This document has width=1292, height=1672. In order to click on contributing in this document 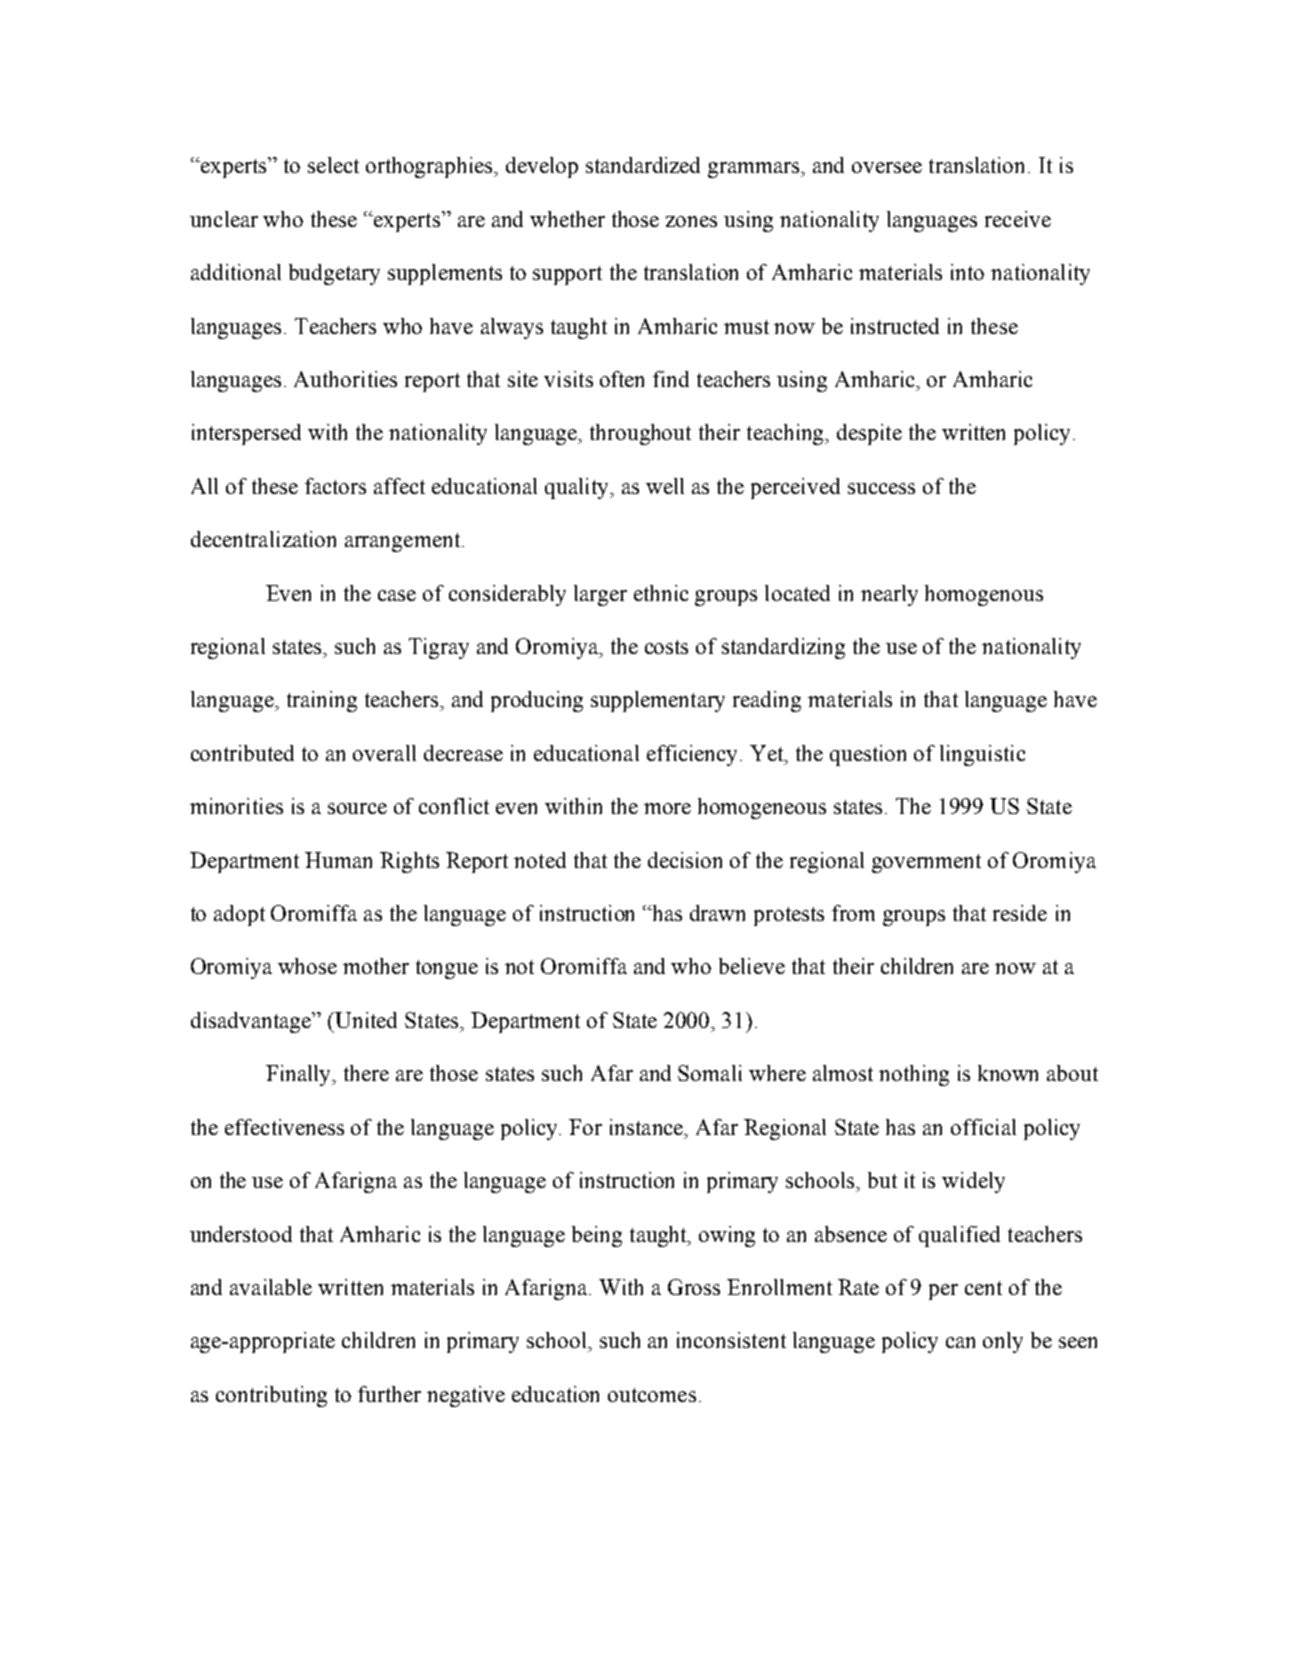, I will do `click(271, 1396)`.
